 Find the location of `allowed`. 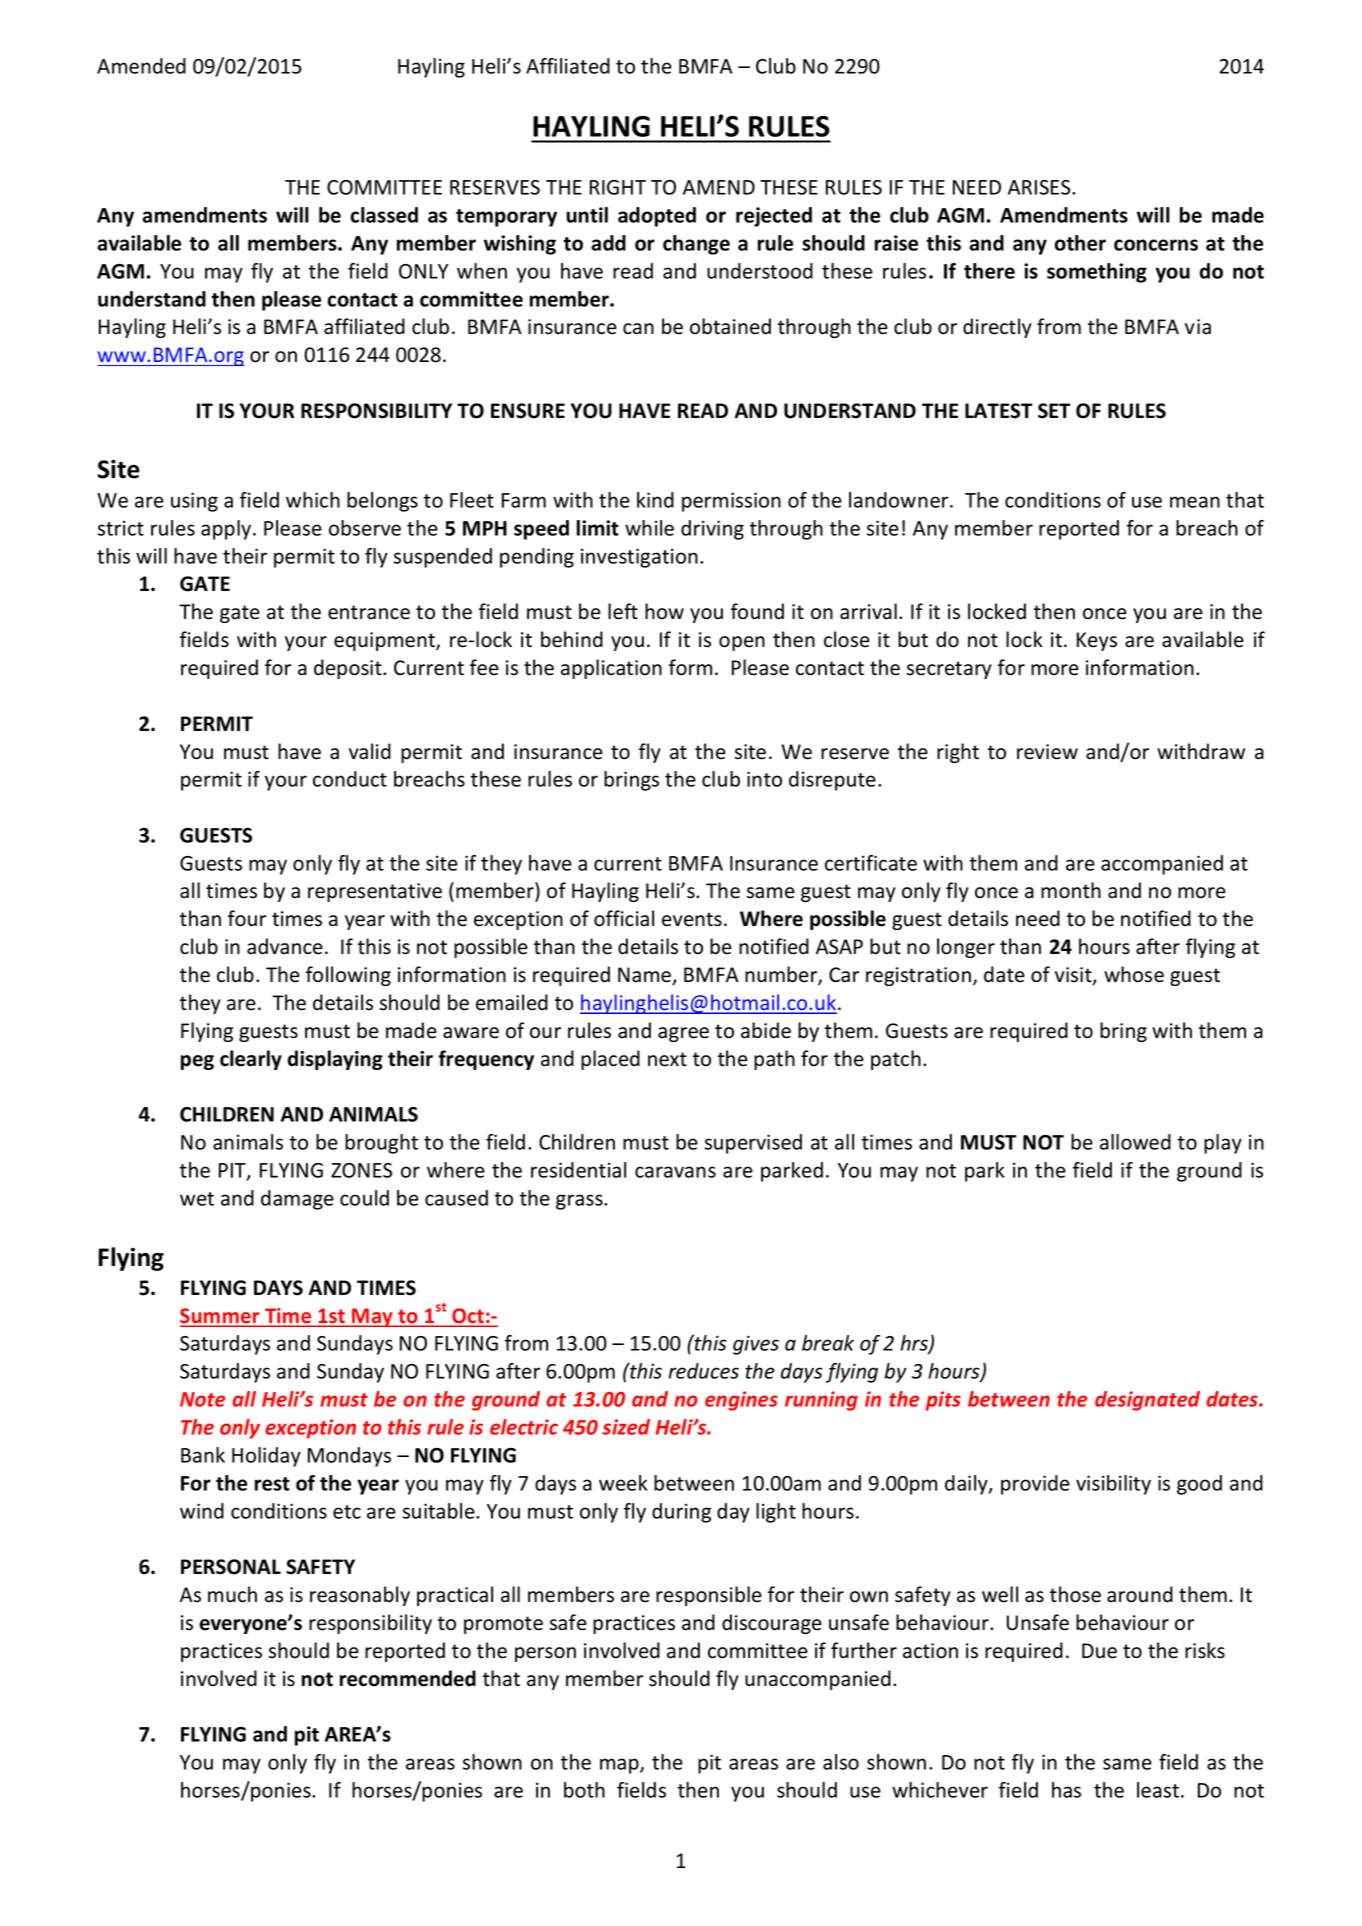

allowed is located at coordinates (1135, 1142).
